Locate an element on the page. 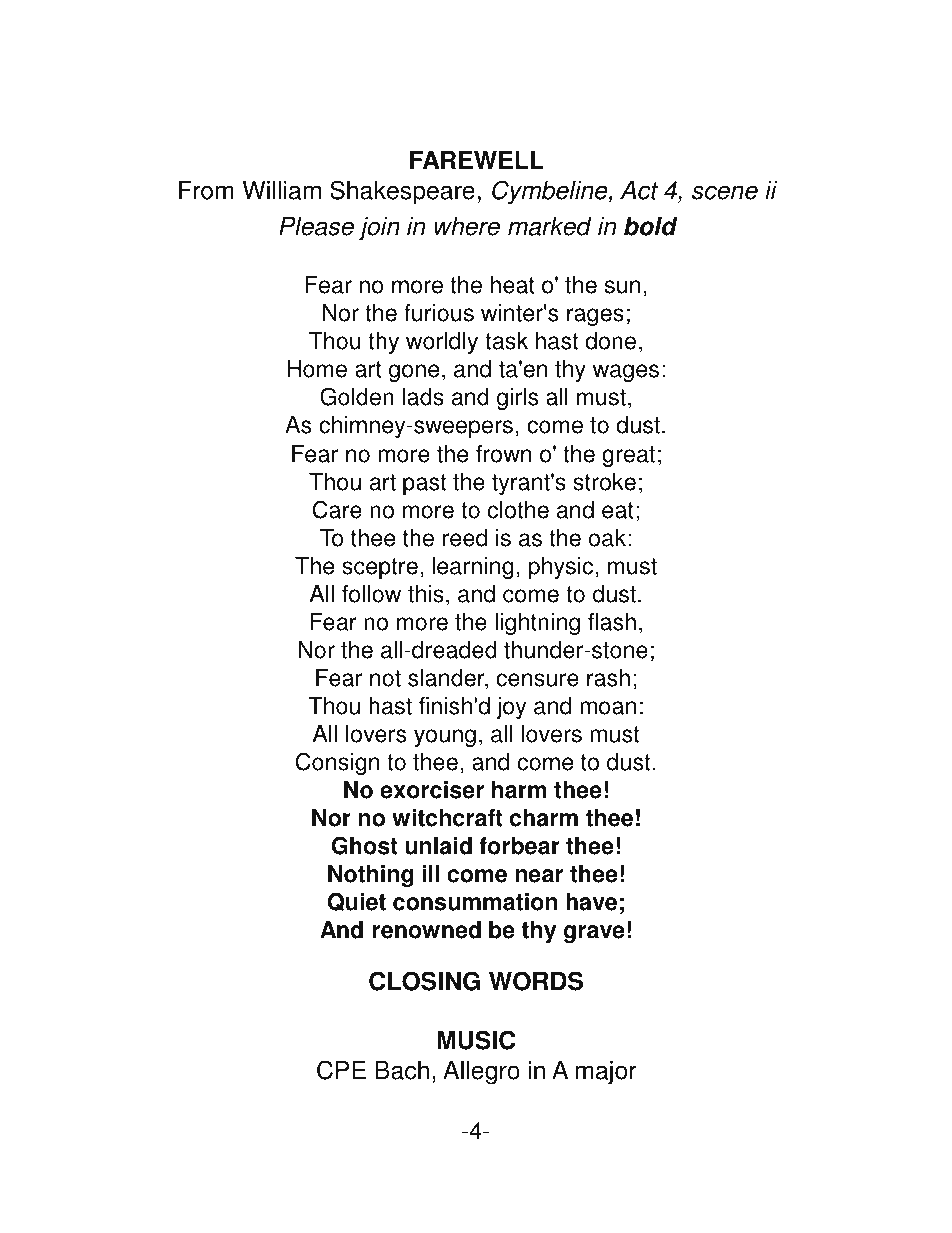  follow is located at coordinates (371, 594).
